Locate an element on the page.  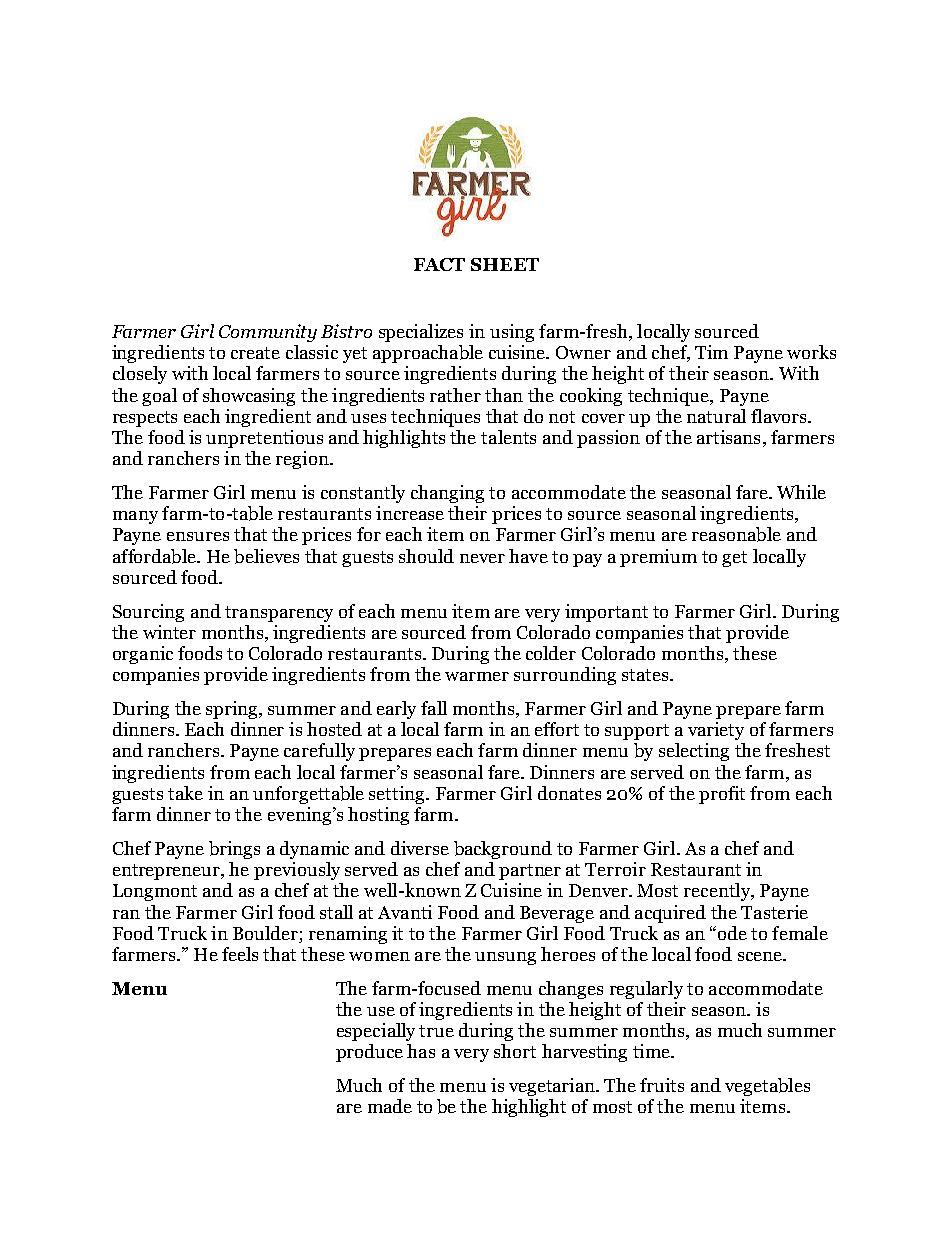
fruits is located at coordinates (662, 1085).
